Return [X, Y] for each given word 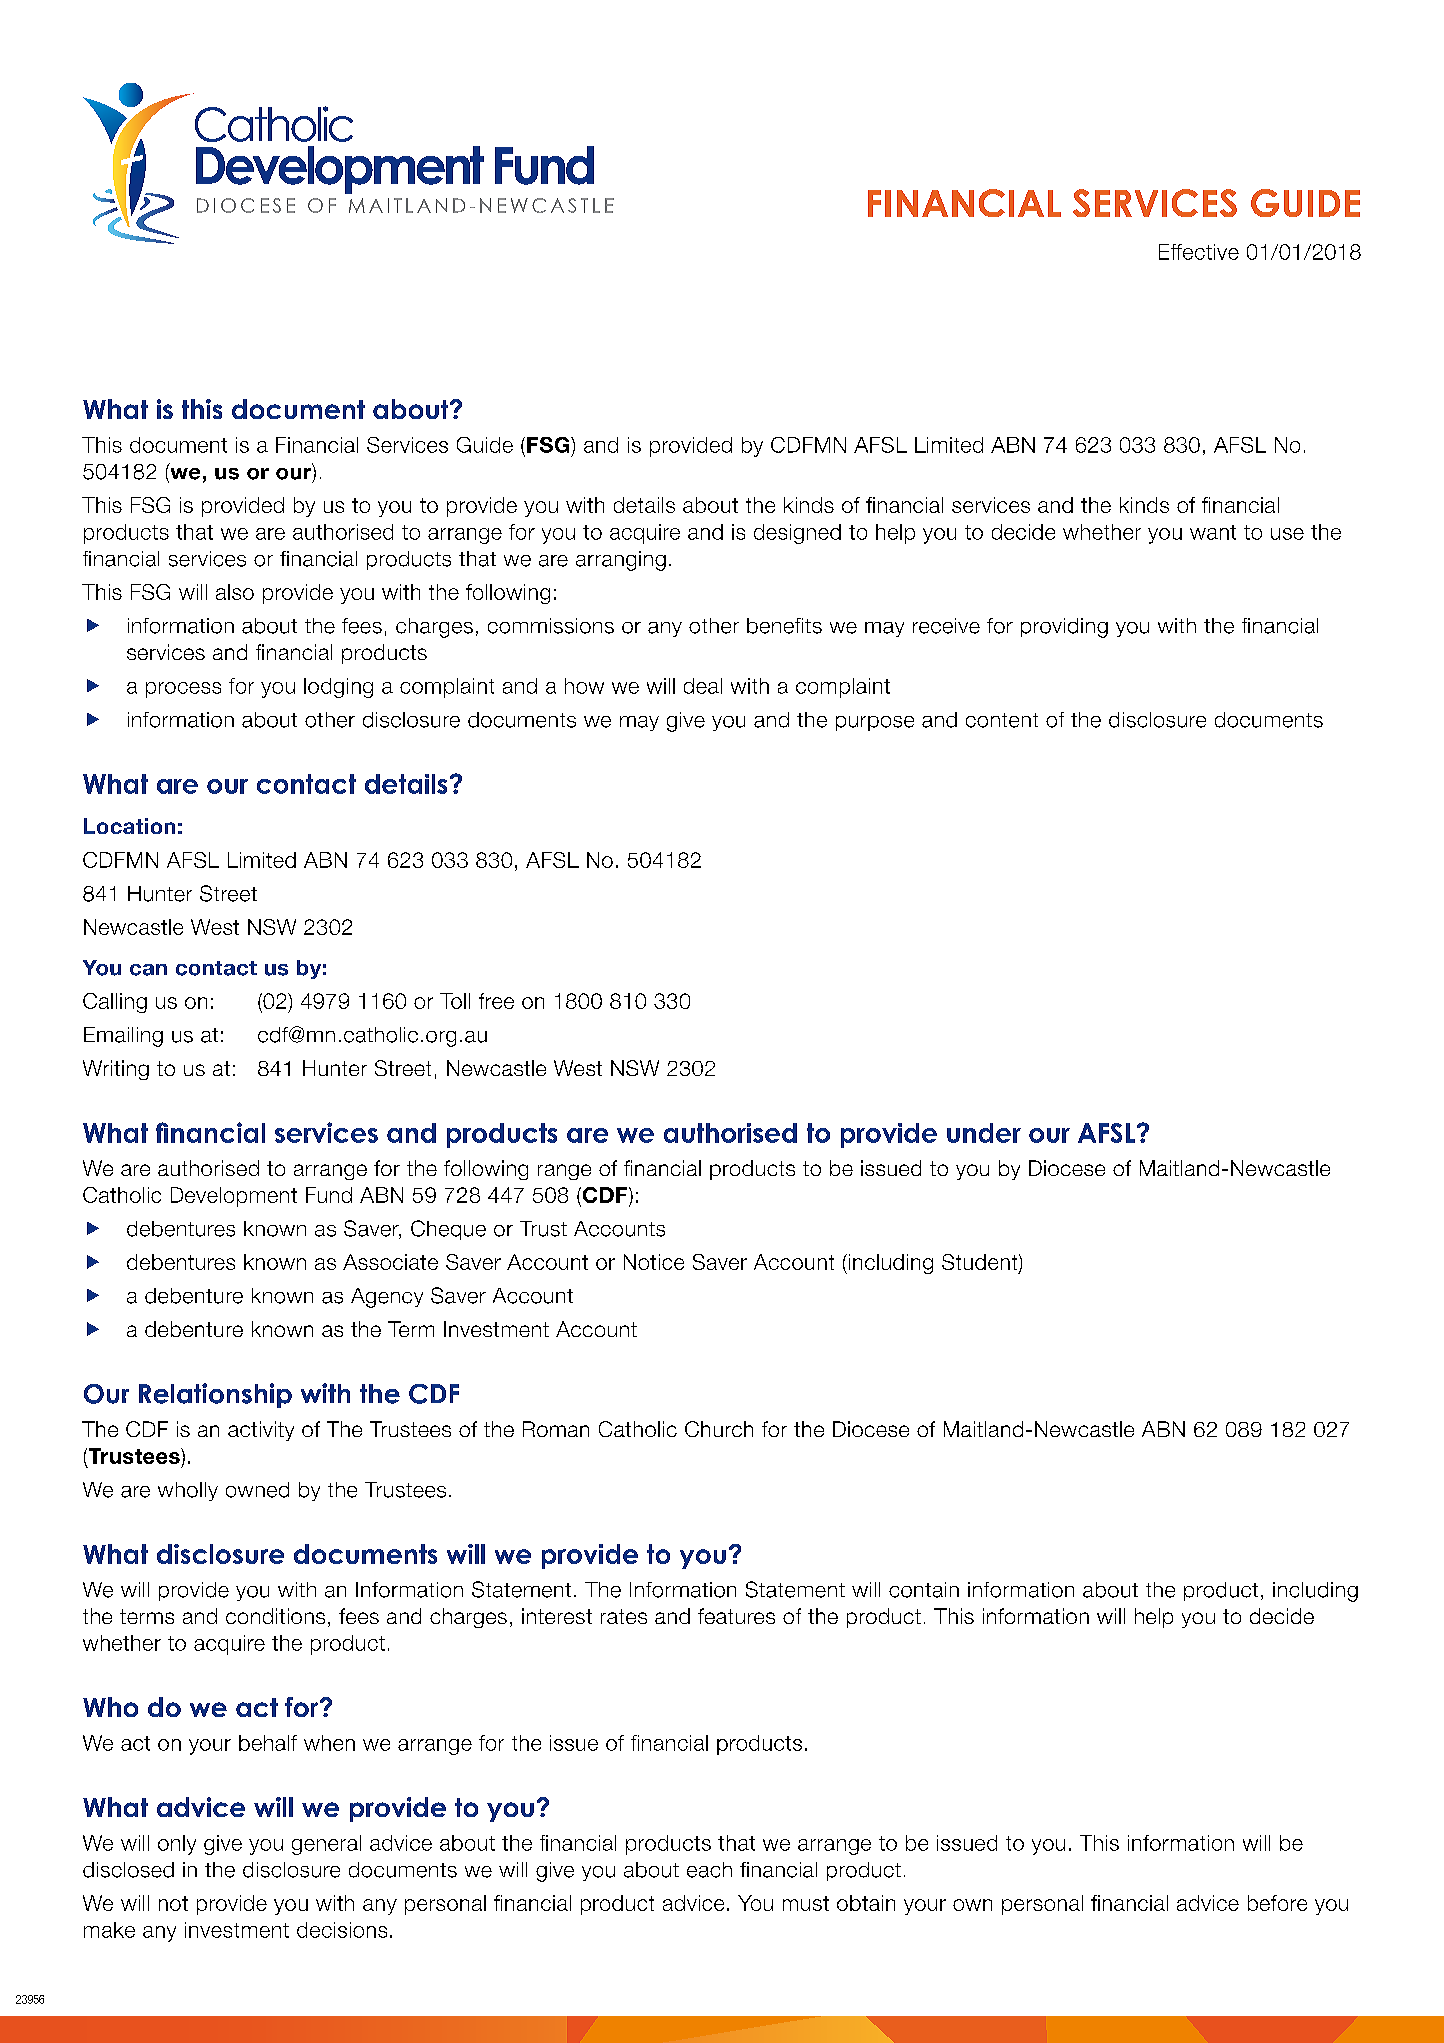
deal [703, 686]
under [984, 1133]
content [1002, 720]
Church [719, 1429]
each [709, 1870]
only [177, 1845]
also [235, 592]
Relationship [215, 1395]
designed [797, 534]
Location [129, 826]
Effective [1199, 252]
